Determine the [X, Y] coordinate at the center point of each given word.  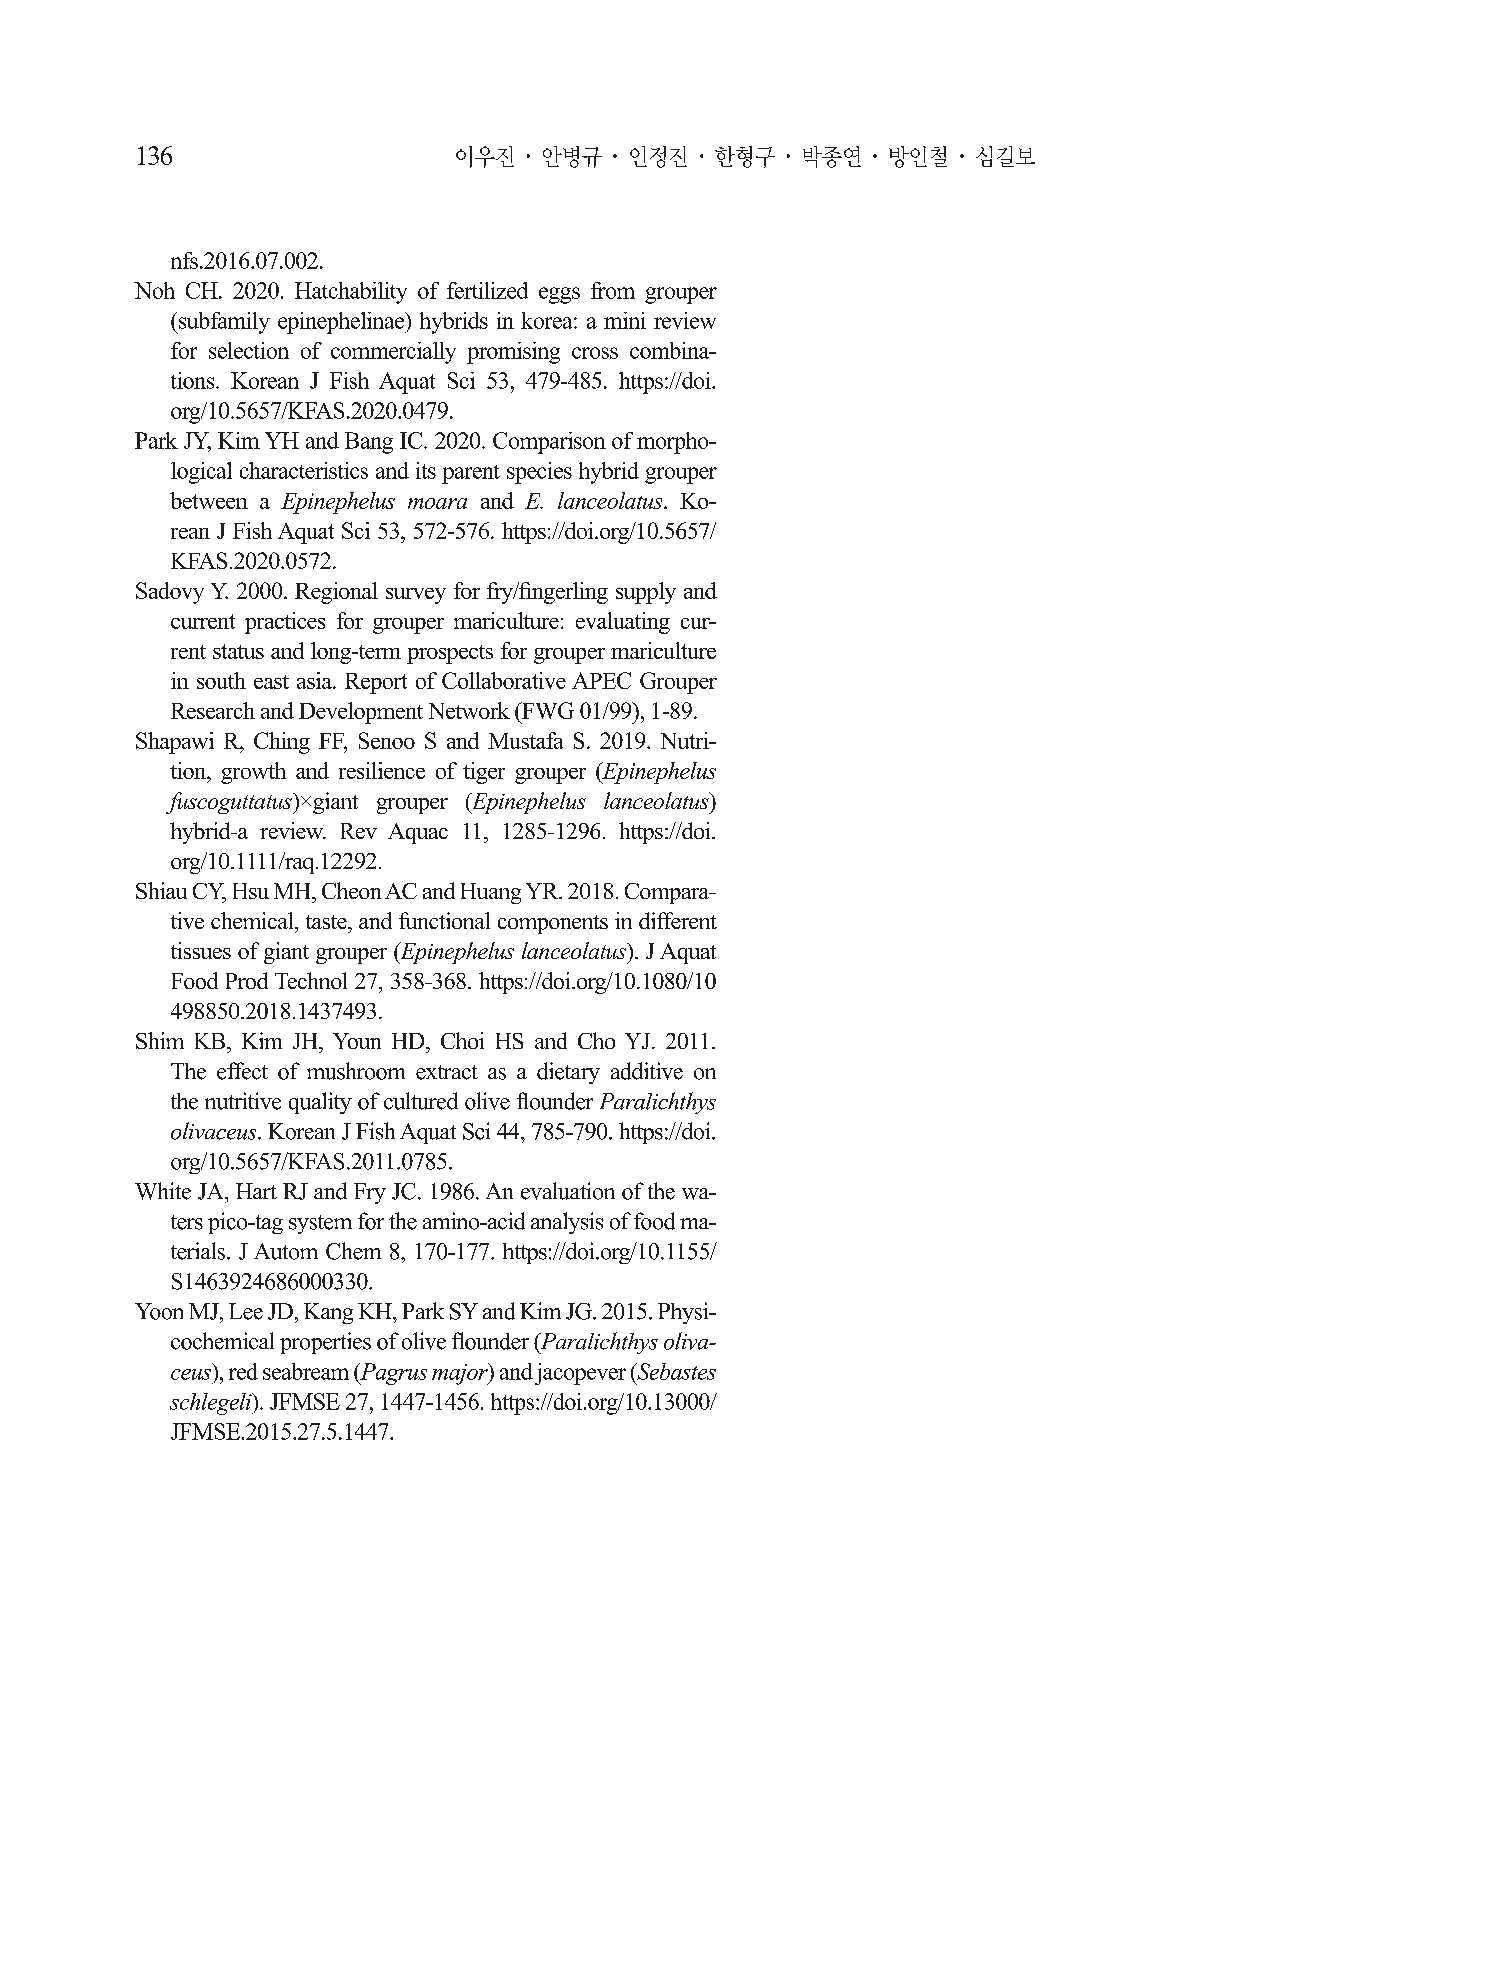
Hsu [251, 891]
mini [625, 320]
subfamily [223, 323]
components [553, 924]
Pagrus [392, 1374]
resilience [382, 770]
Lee [246, 1311]
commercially [393, 353]
